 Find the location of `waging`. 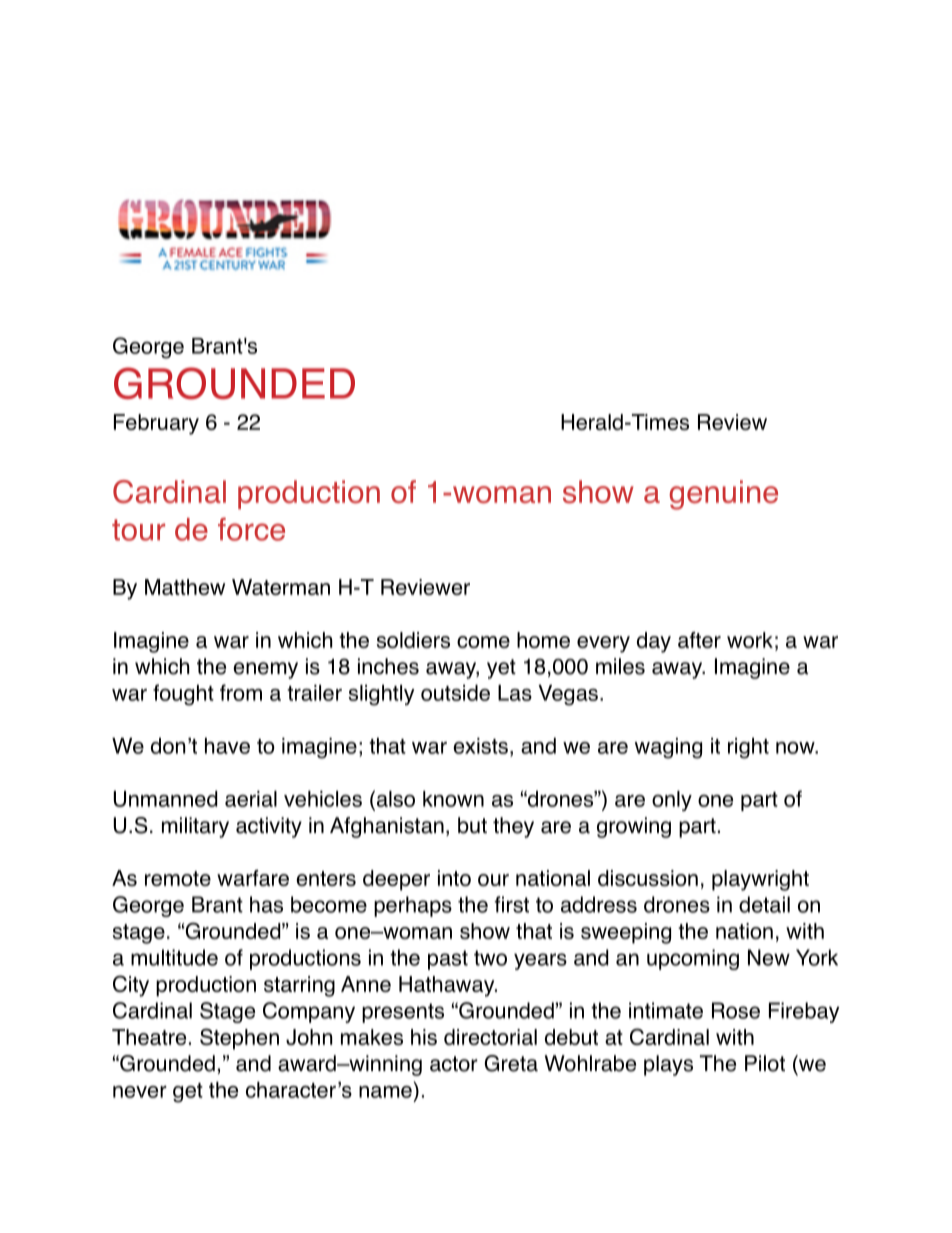

waging is located at coordinates (668, 748).
